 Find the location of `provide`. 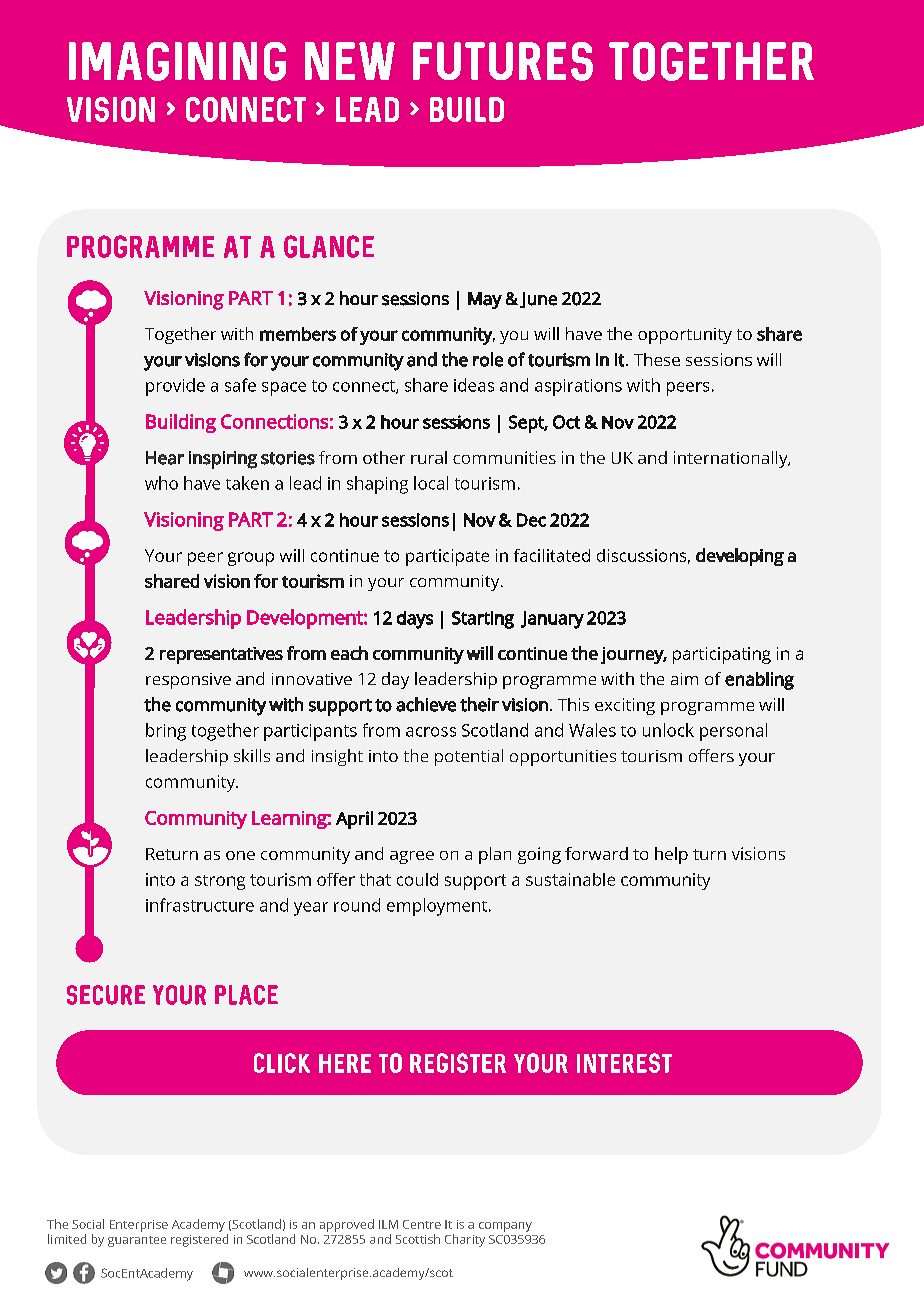

provide is located at coordinates (175, 387).
